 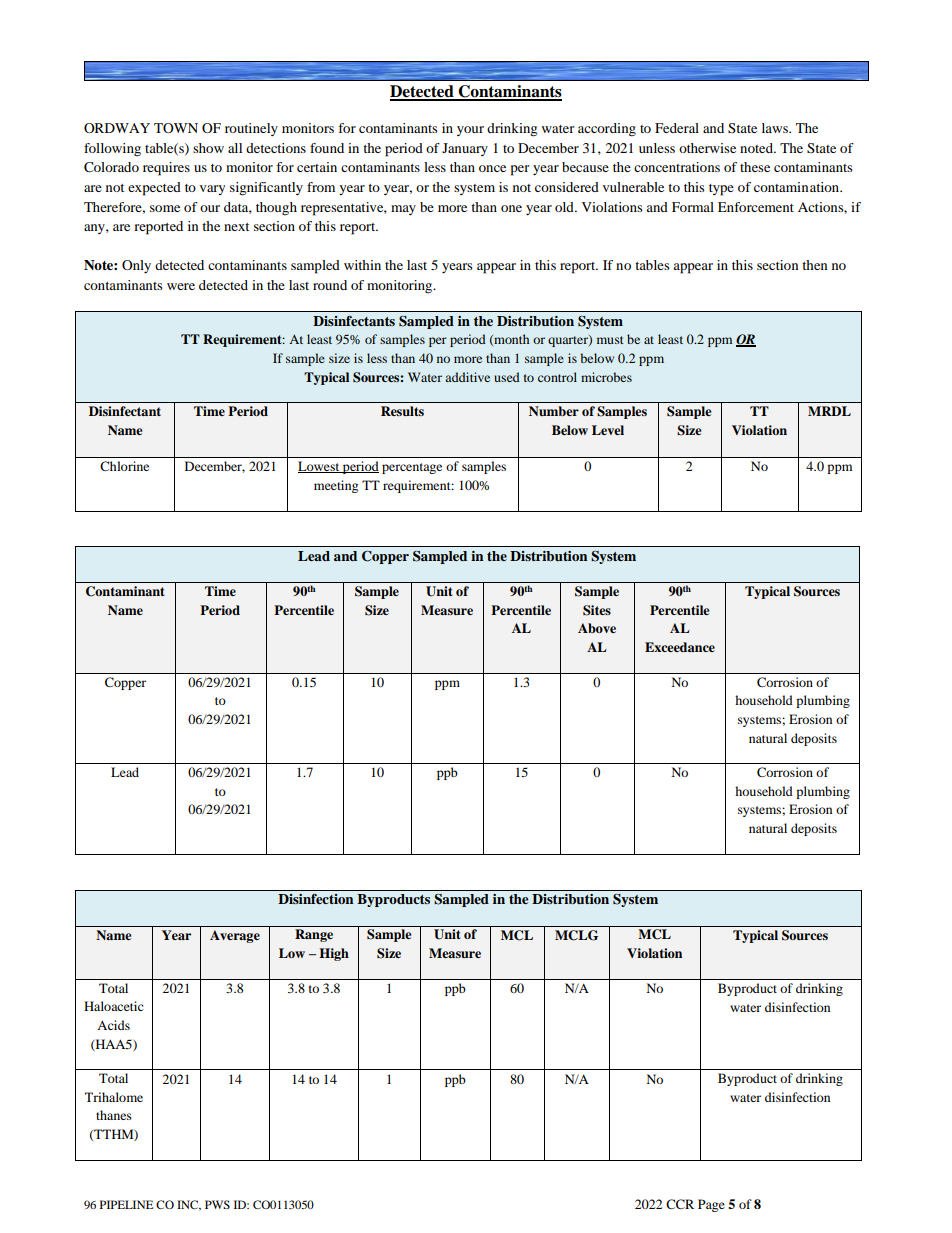 I want to click on Above, so click(x=597, y=628).
